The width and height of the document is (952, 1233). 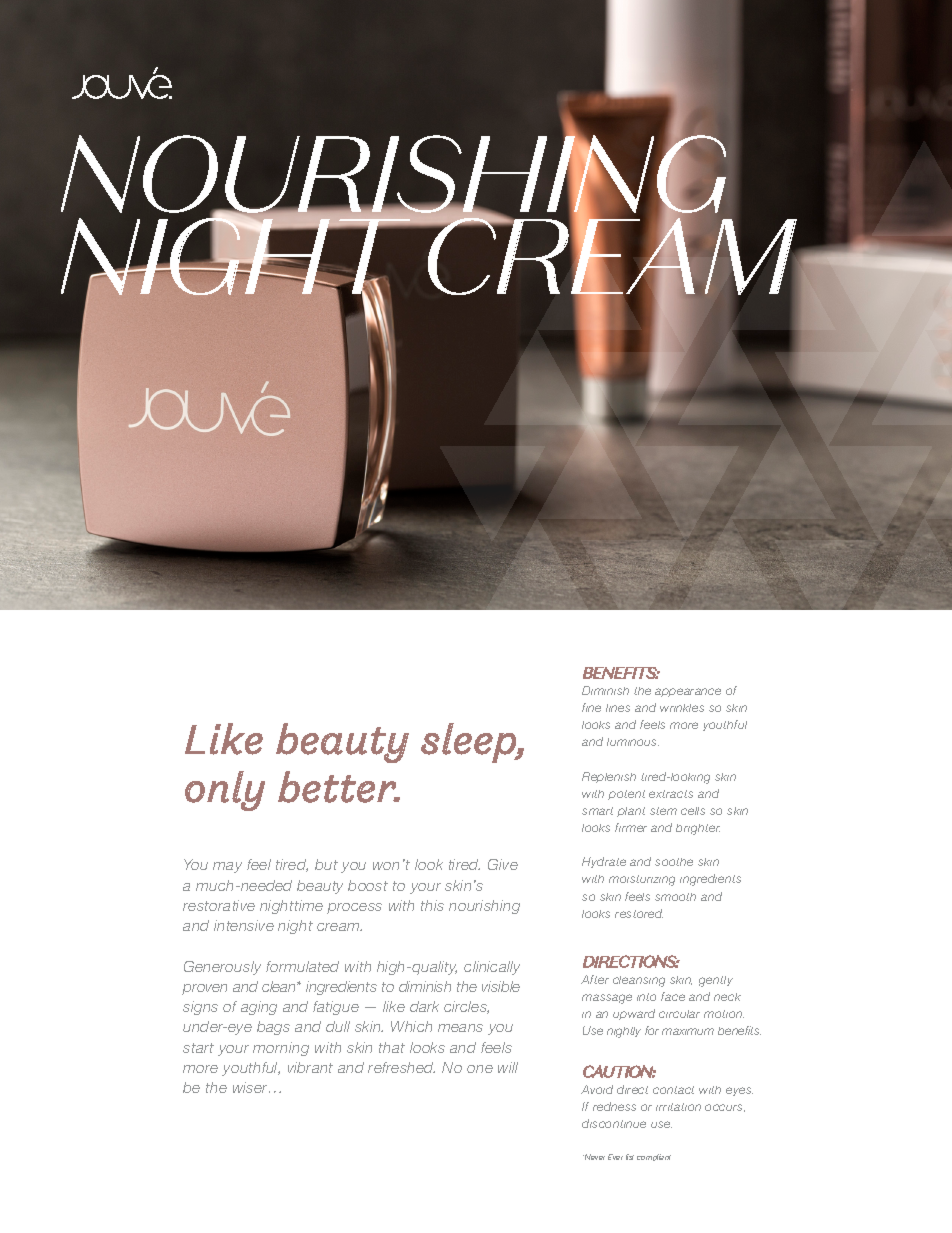 I want to click on wiser, so click(x=251, y=1087).
